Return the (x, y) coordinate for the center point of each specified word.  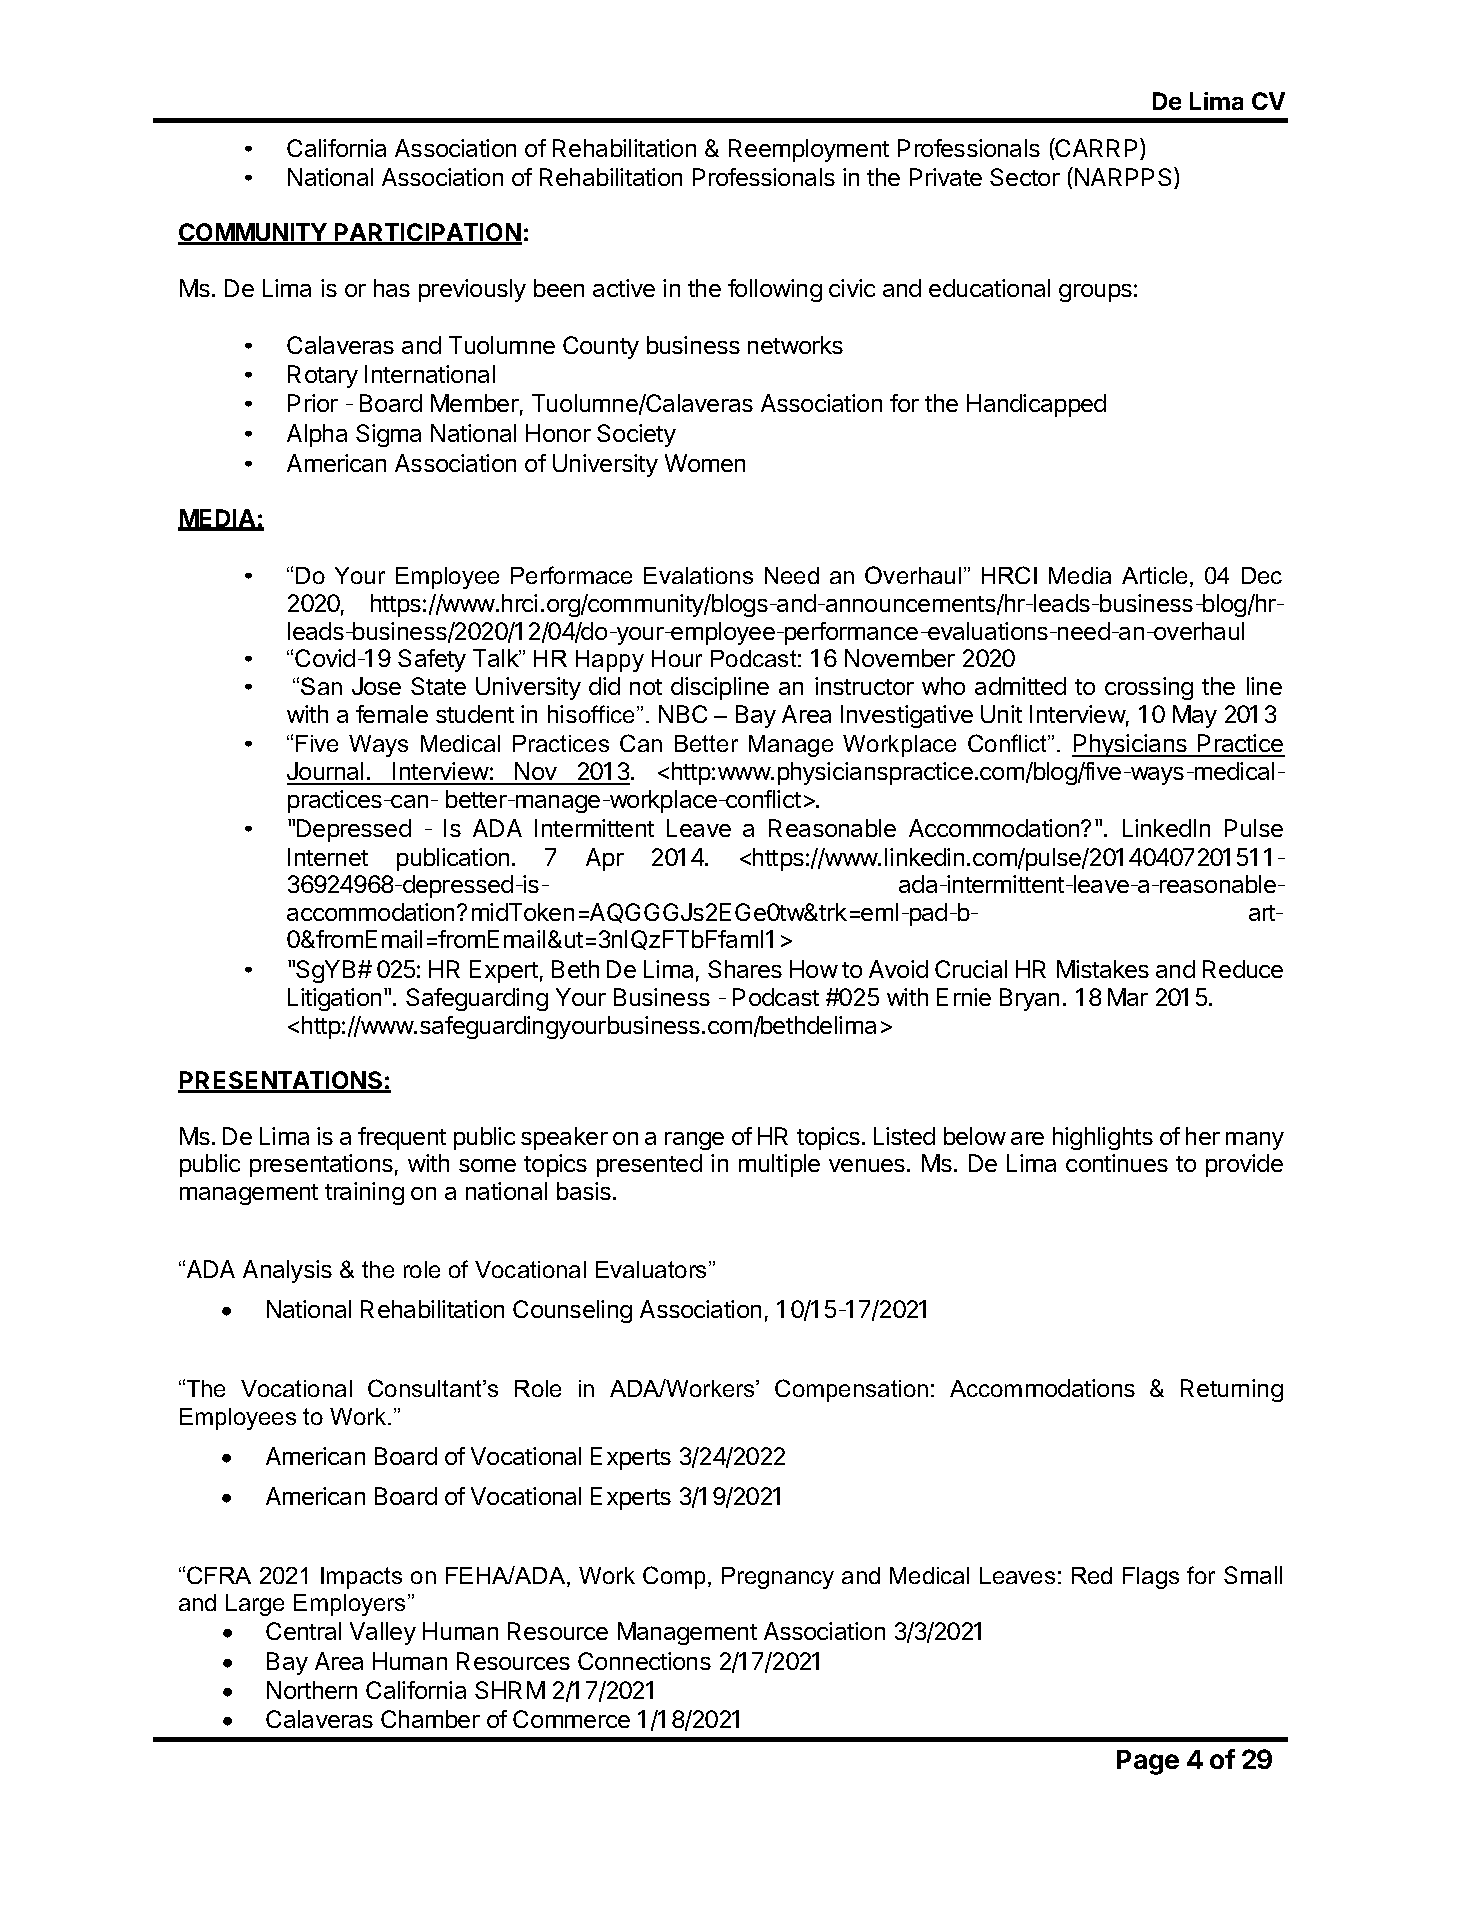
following (775, 290)
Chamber (430, 1719)
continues (1117, 1163)
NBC (683, 714)
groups (1095, 293)
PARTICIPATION (427, 234)
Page (1148, 1762)
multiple (779, 1165)
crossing (1149, 688)
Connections (644, 1661)
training (364, 1193)
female (392, 714)
